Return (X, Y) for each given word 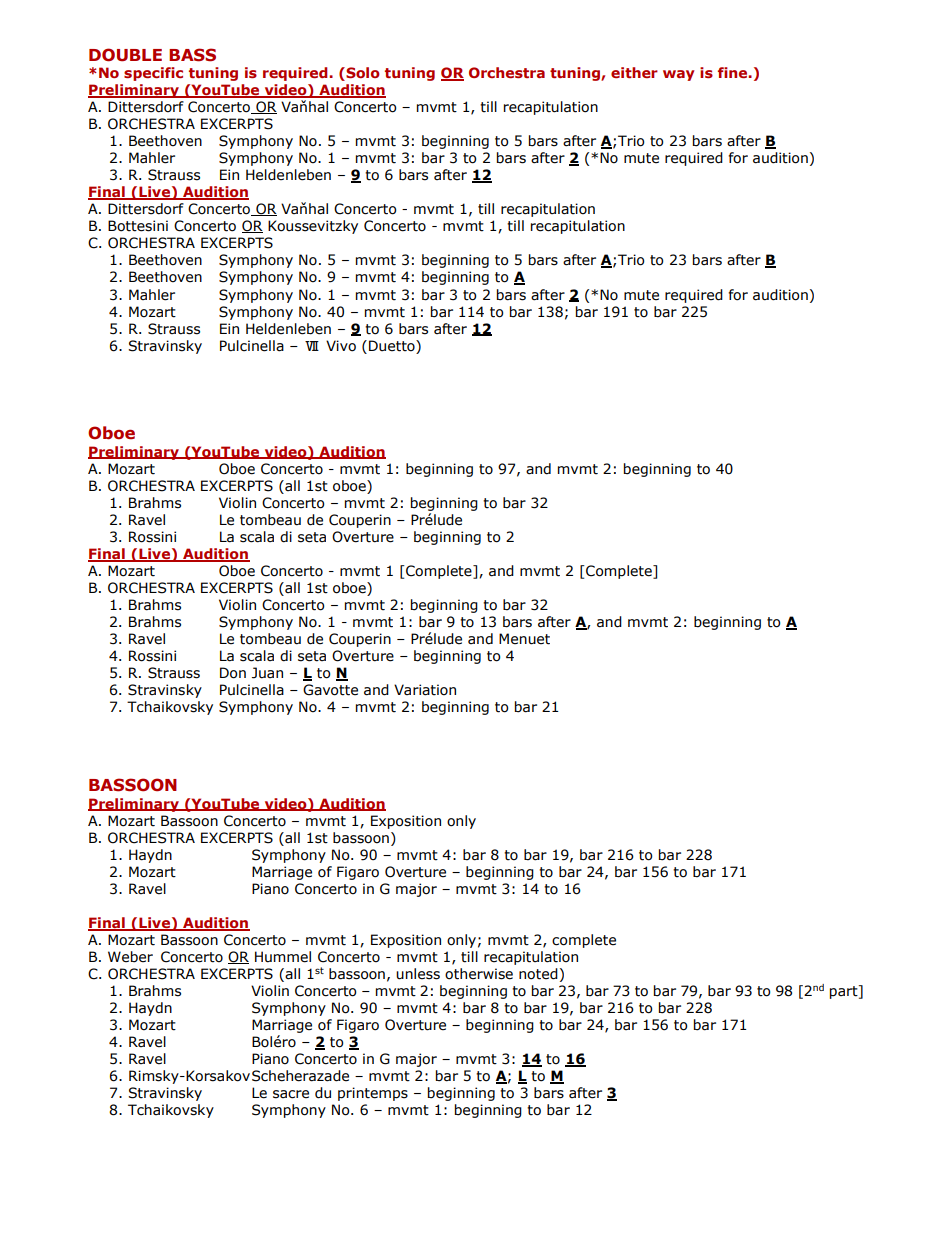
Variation (425, 690)
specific (153, 74)
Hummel (283, 957)
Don (233, 673)
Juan (267, 673)
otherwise (479, 974)
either (634, 72)
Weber (130, 957)
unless (418, 974)
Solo (362, 74)
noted (538, 974)
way (679, 75)
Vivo (341, 346)
